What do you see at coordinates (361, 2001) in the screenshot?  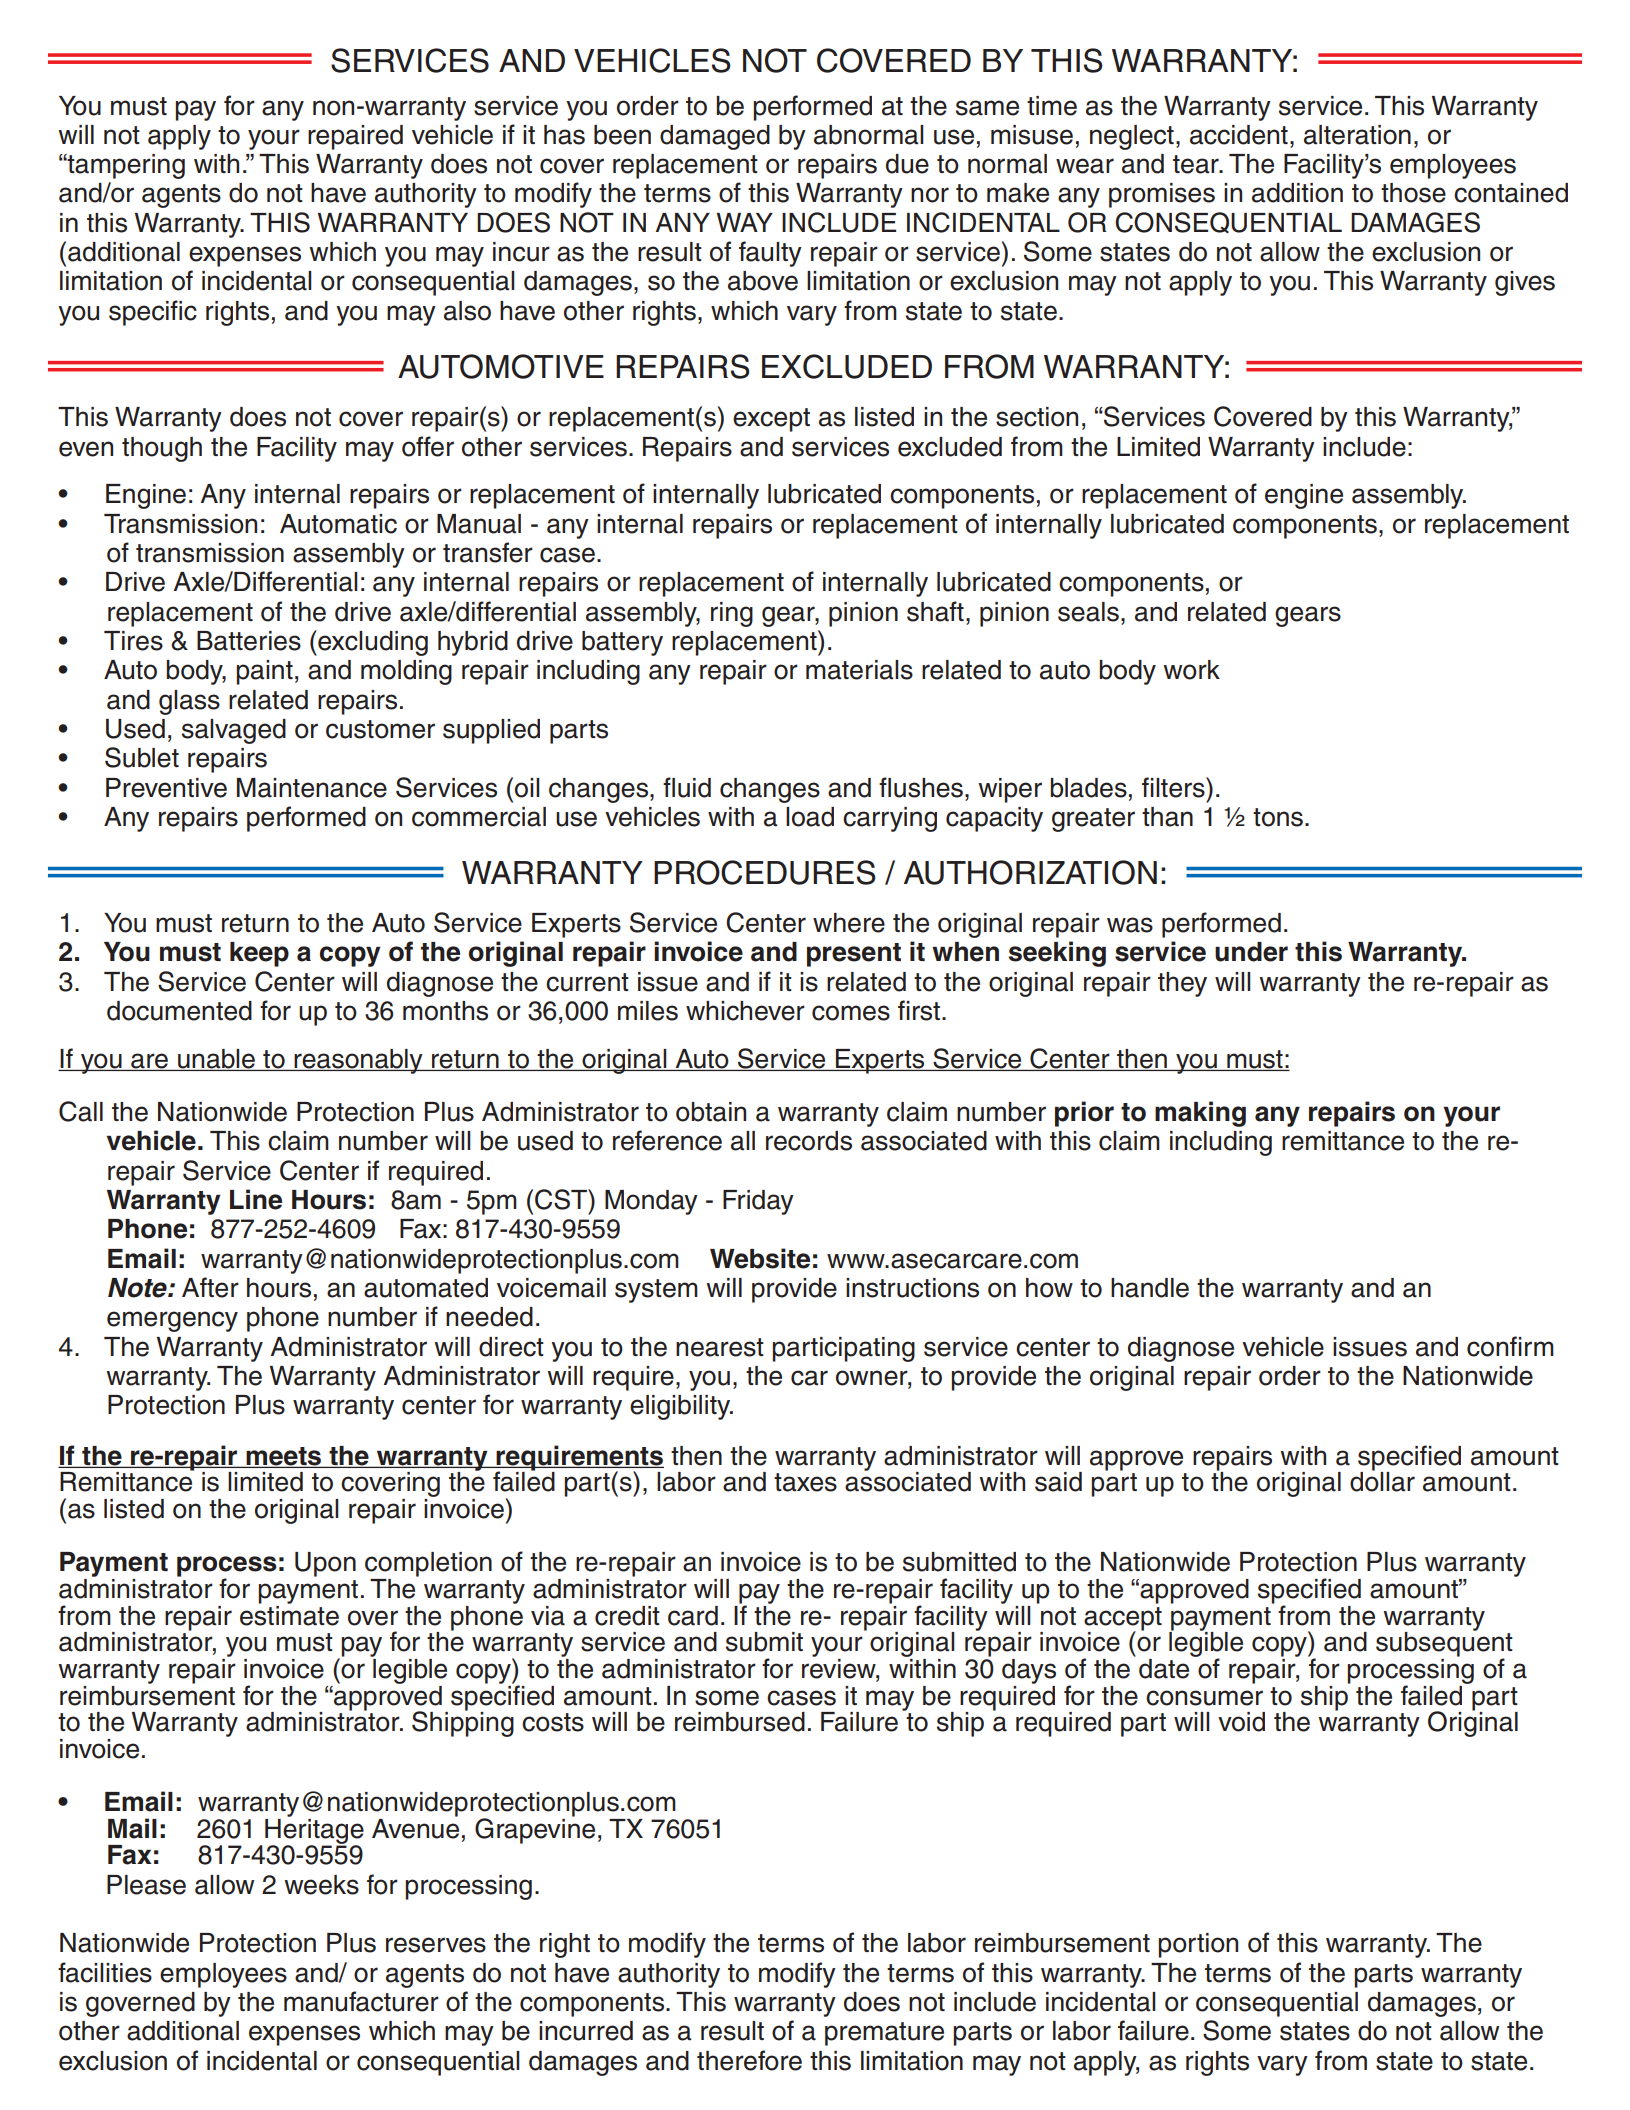 I see `manufacturer` at bounding box center [361, 2001].
